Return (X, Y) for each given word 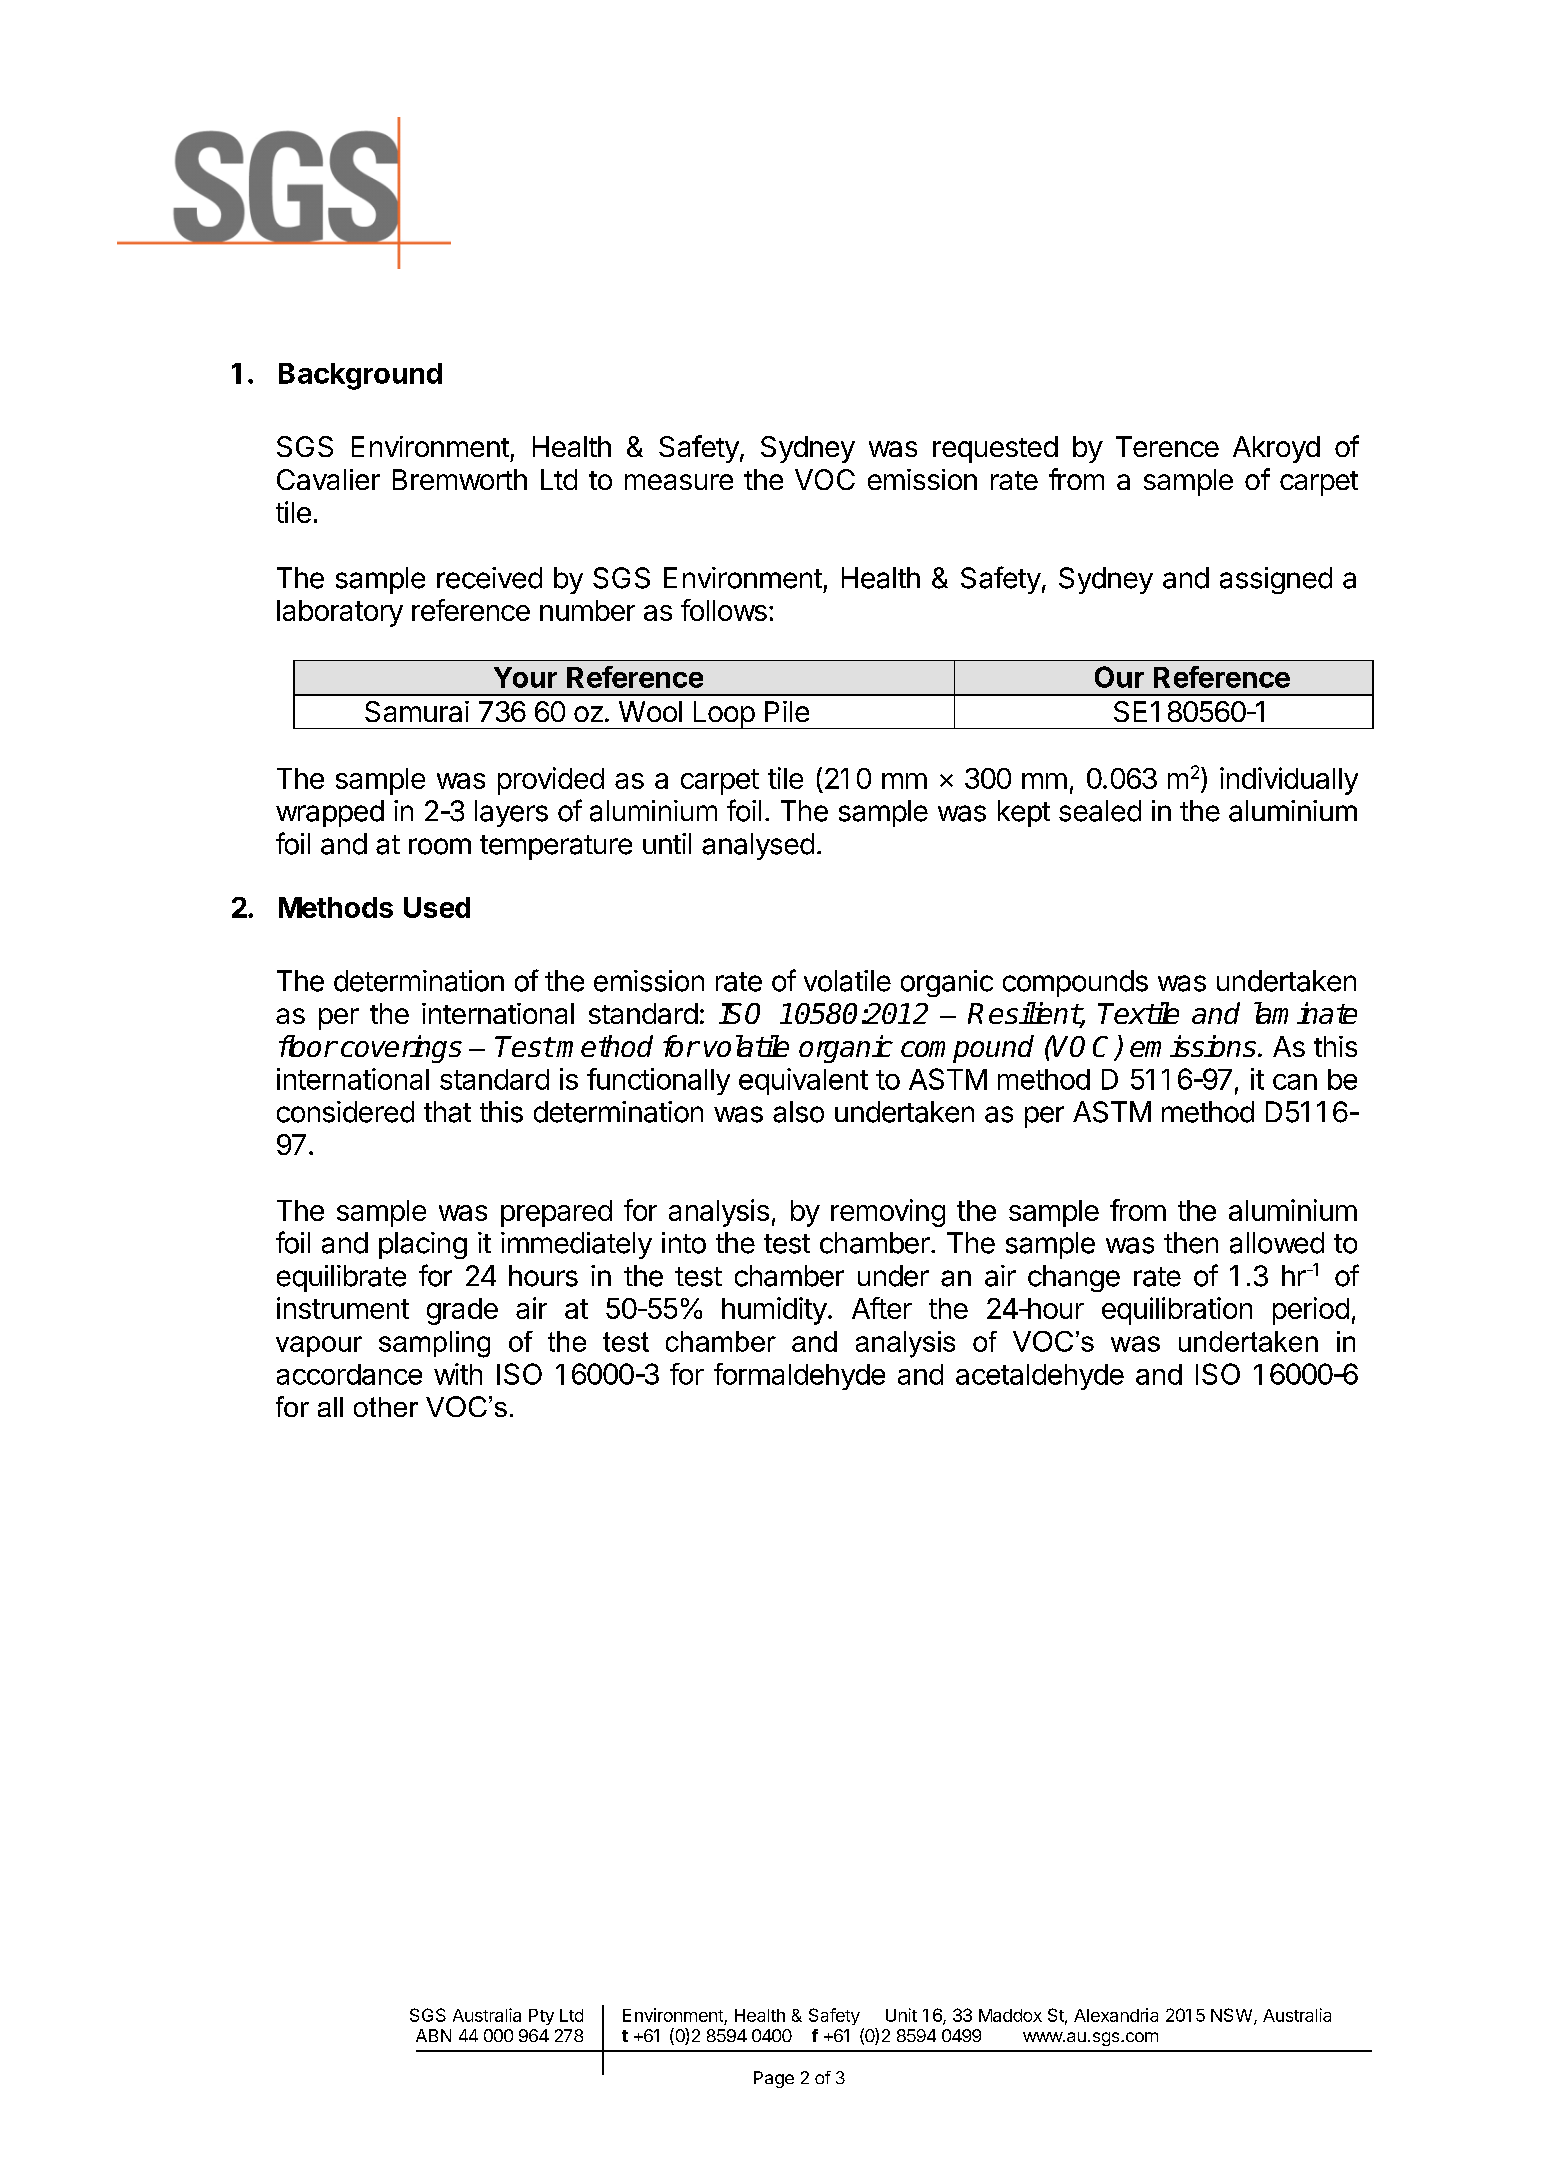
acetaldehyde (1040, 1377)
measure (679, 482)
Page (774, 2079)
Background (360, 376)
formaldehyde (799, 1376)
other (386, 1407)
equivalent (803, 1081)
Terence (1167, 446)
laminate (1305, 1013)
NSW (1231, 2015)
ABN (433, 2035)
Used (437, 907)
